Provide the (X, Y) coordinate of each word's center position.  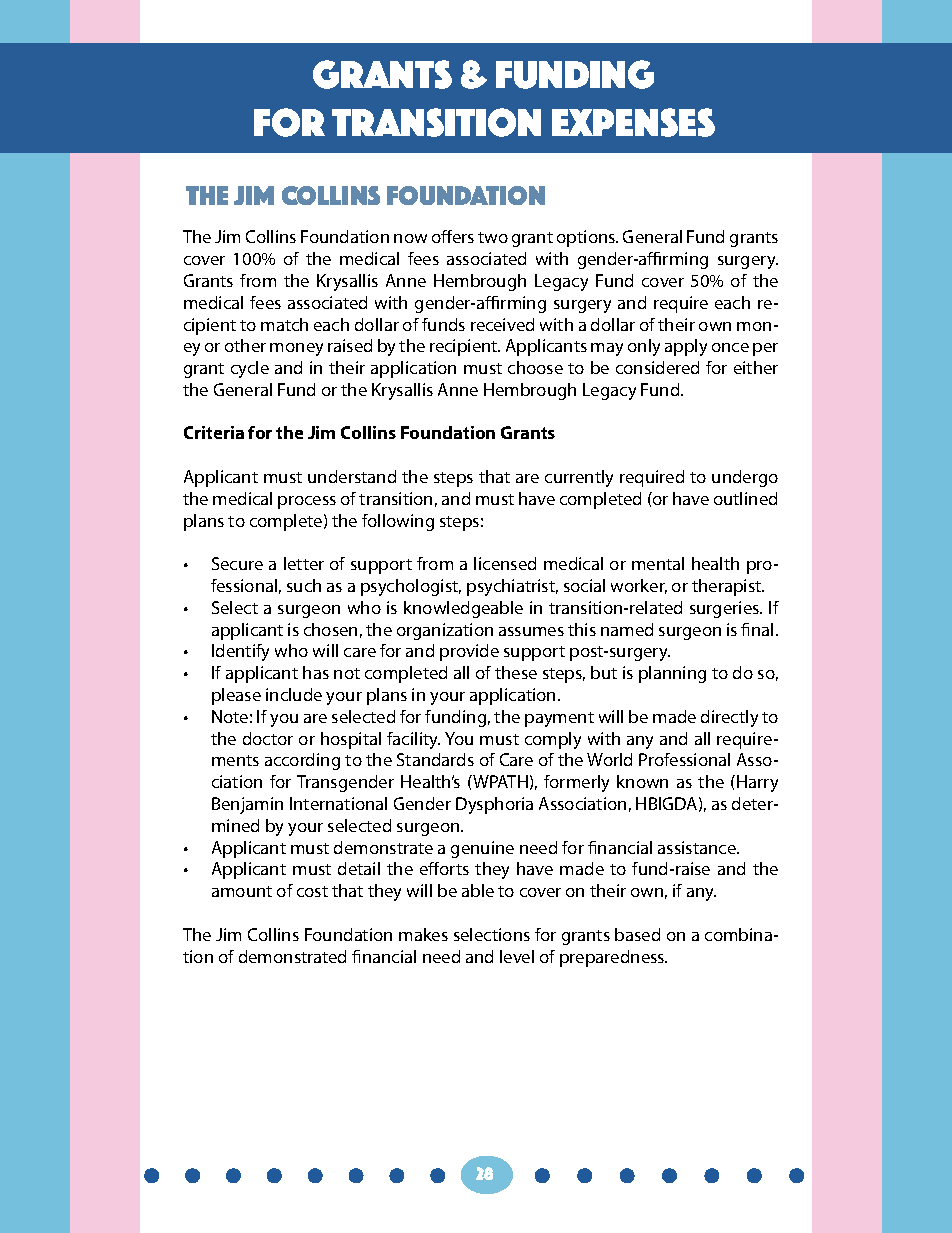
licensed (505, 563)
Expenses (633, 122)
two (493, 237)
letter (304, 563)
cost (312, 891)
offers (453, 236)
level (517, 956)
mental (658, 563)
